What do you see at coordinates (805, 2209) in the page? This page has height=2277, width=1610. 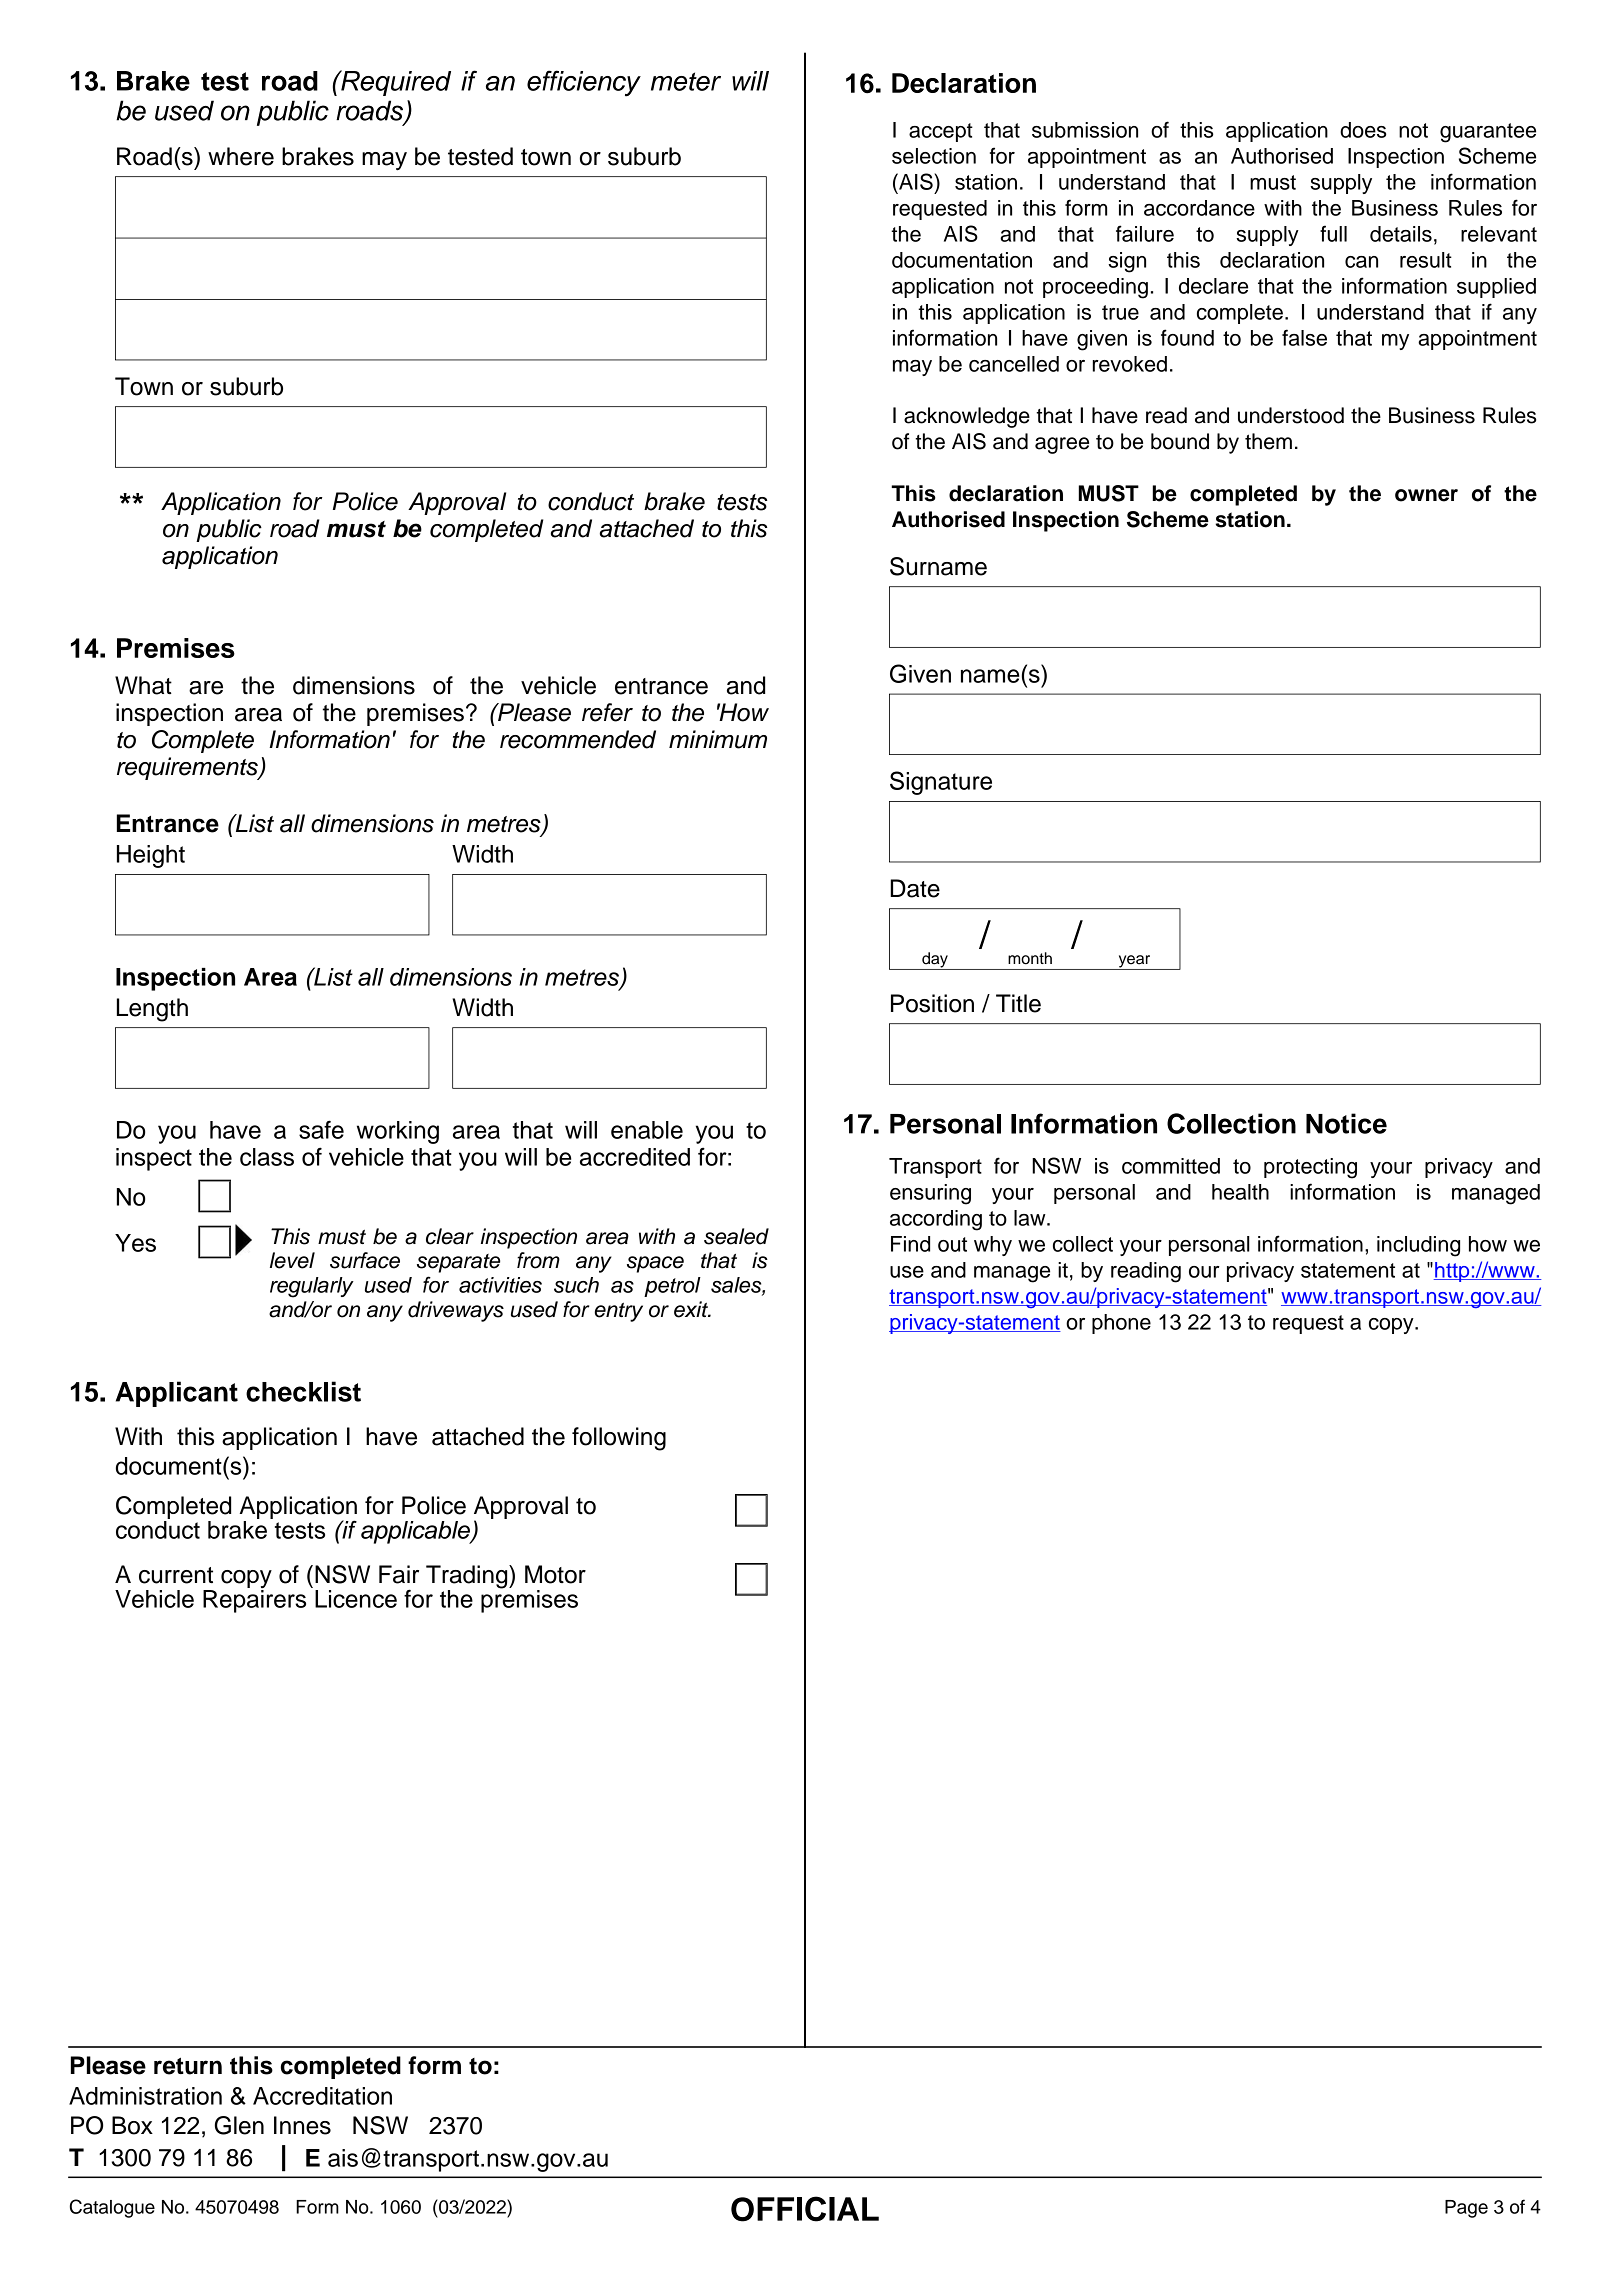 I see `OFFICIAL` at bounding box center [805, 2209].
